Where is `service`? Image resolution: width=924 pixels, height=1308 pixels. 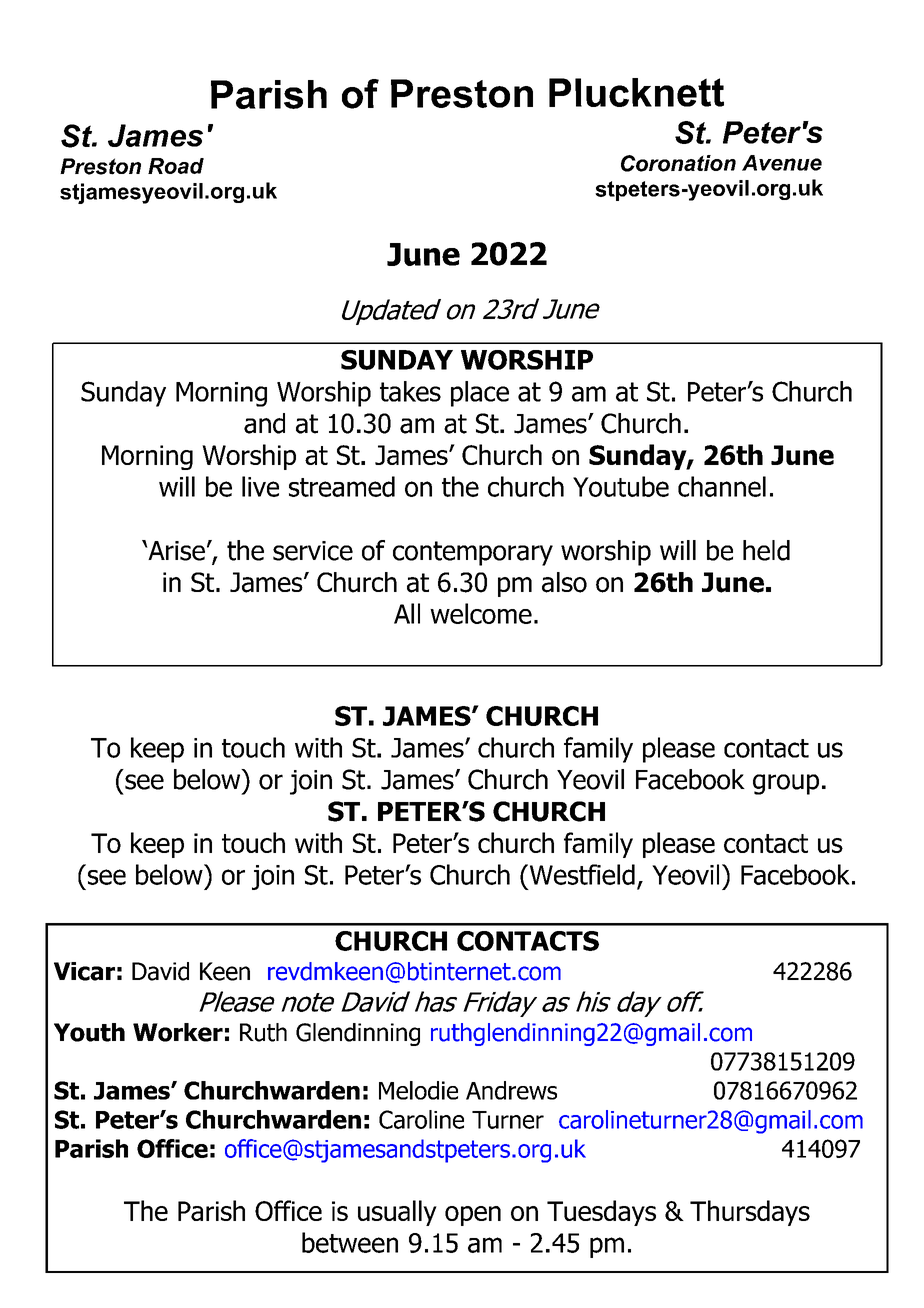
service is located at coordinates (313, 551).
